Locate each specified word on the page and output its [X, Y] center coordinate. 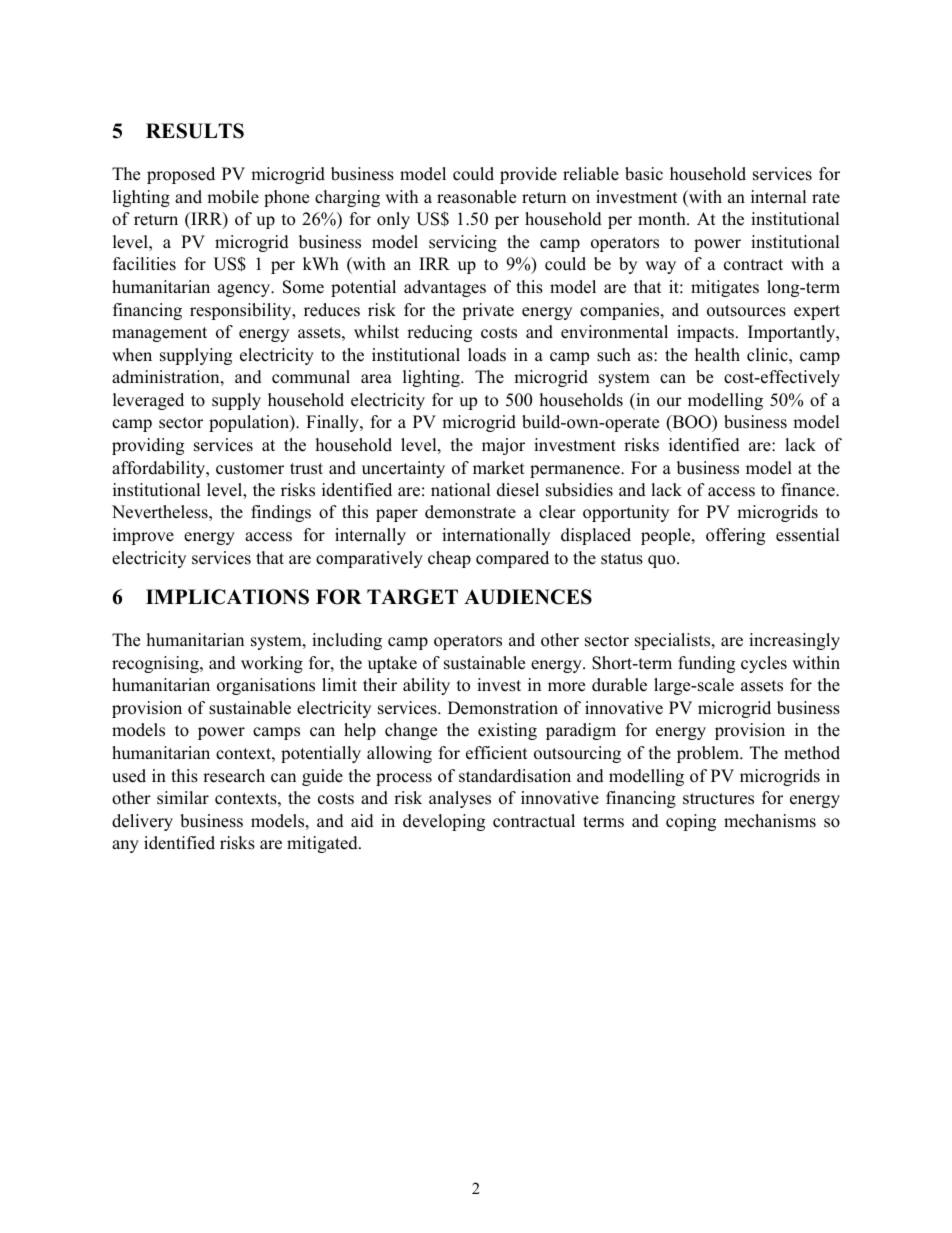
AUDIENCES [528, 597]
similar [183, 798]
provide [528, 175]
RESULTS [195, 131]
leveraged [148, 401]
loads [487, 355]
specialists [674, 641]
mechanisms [770, 821]
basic [644, 174]
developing [444, 822]
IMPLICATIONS [227, 597]
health [717, 355]
